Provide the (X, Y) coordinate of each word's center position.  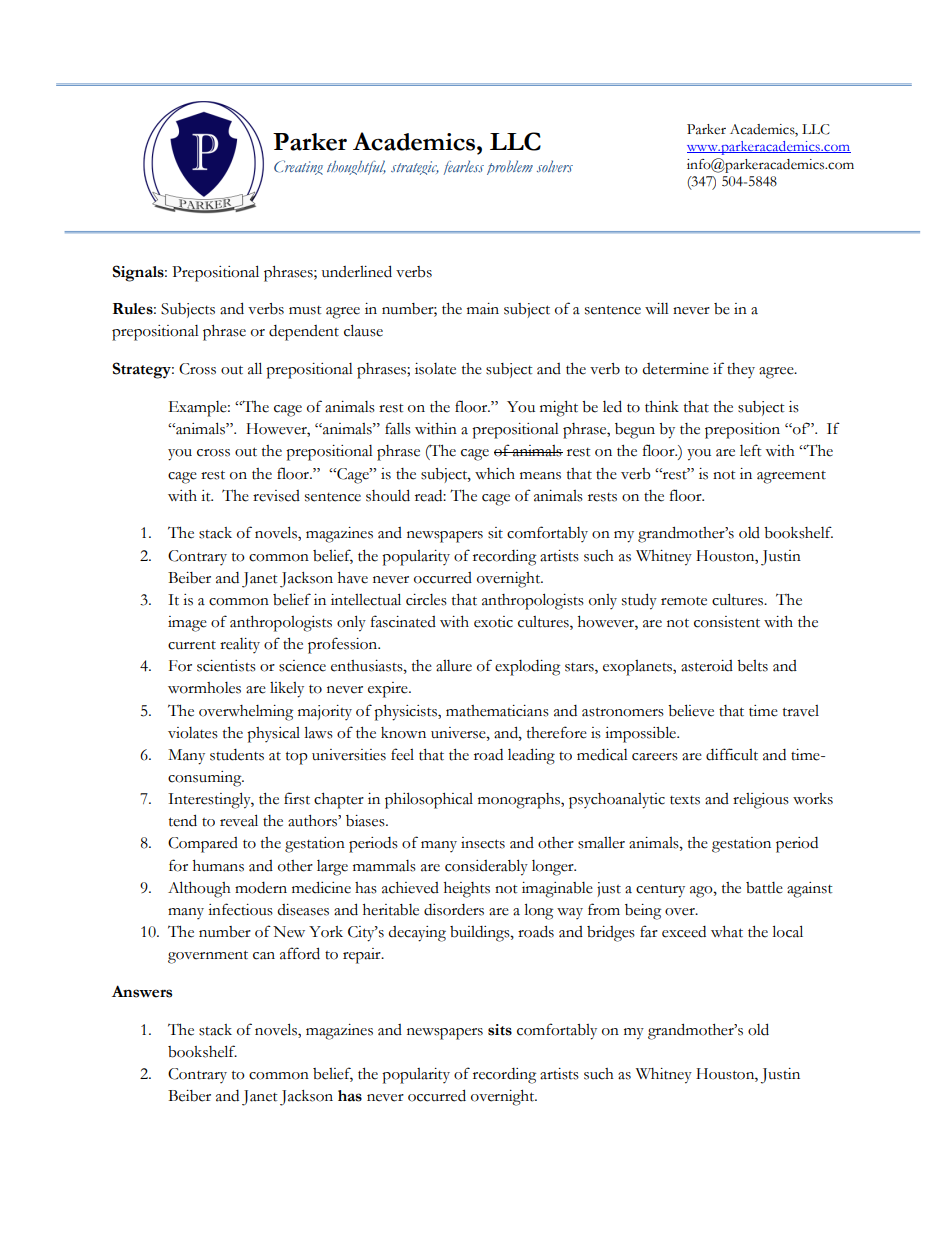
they (741, 370)
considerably (486, 867)
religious (761, 801)
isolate (435, 369)
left (751, 450)
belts (752, 666)
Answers (142, 991)
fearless (463, 167)
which (495, 474)
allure (454, 666)
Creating (298, 167)
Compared (203, 845)
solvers (555, 166)
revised (276, 496)
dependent (304, 333)
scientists (226, 666)
